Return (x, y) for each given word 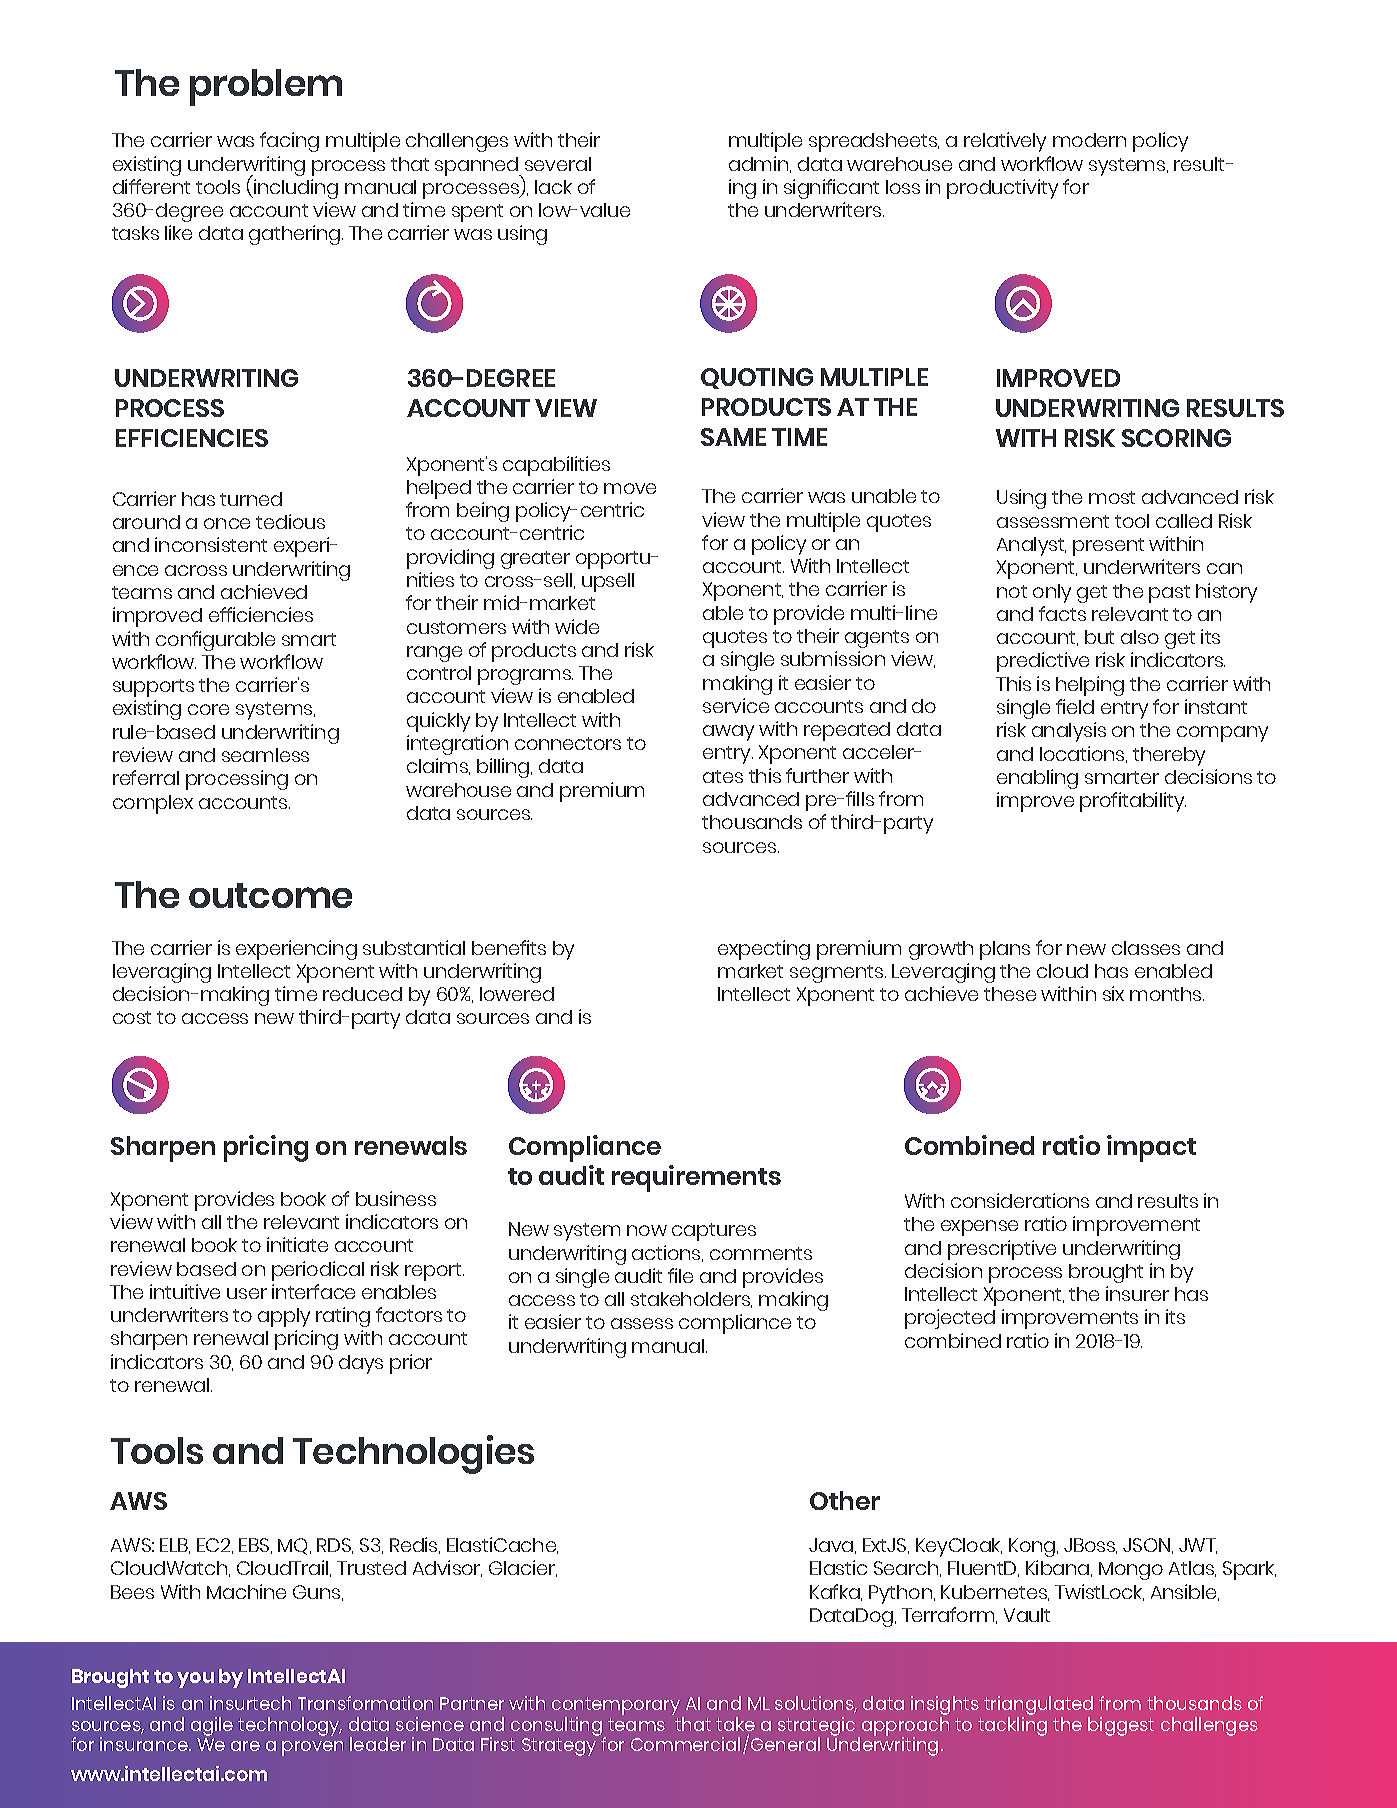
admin (760, 164)
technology (290, 1726)
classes (1146, 948)
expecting (764, 950)
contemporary (617, 1707)
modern (1089, 140)
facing (289, 142)
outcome (270, 895)
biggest (1121, 1726)
